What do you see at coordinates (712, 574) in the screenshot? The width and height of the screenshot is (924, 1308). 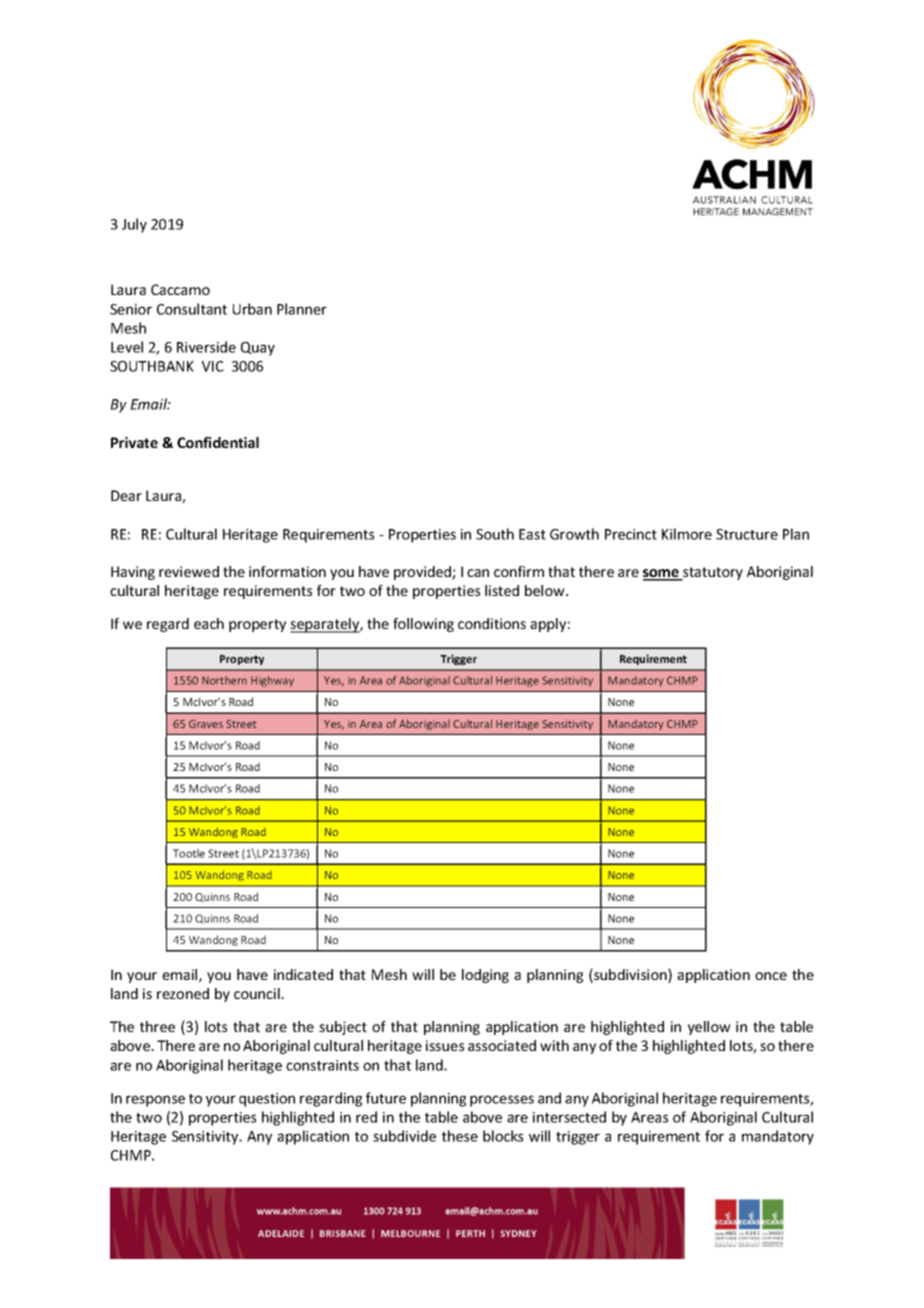 I see `statutory` at bounding box center [712, 574].
